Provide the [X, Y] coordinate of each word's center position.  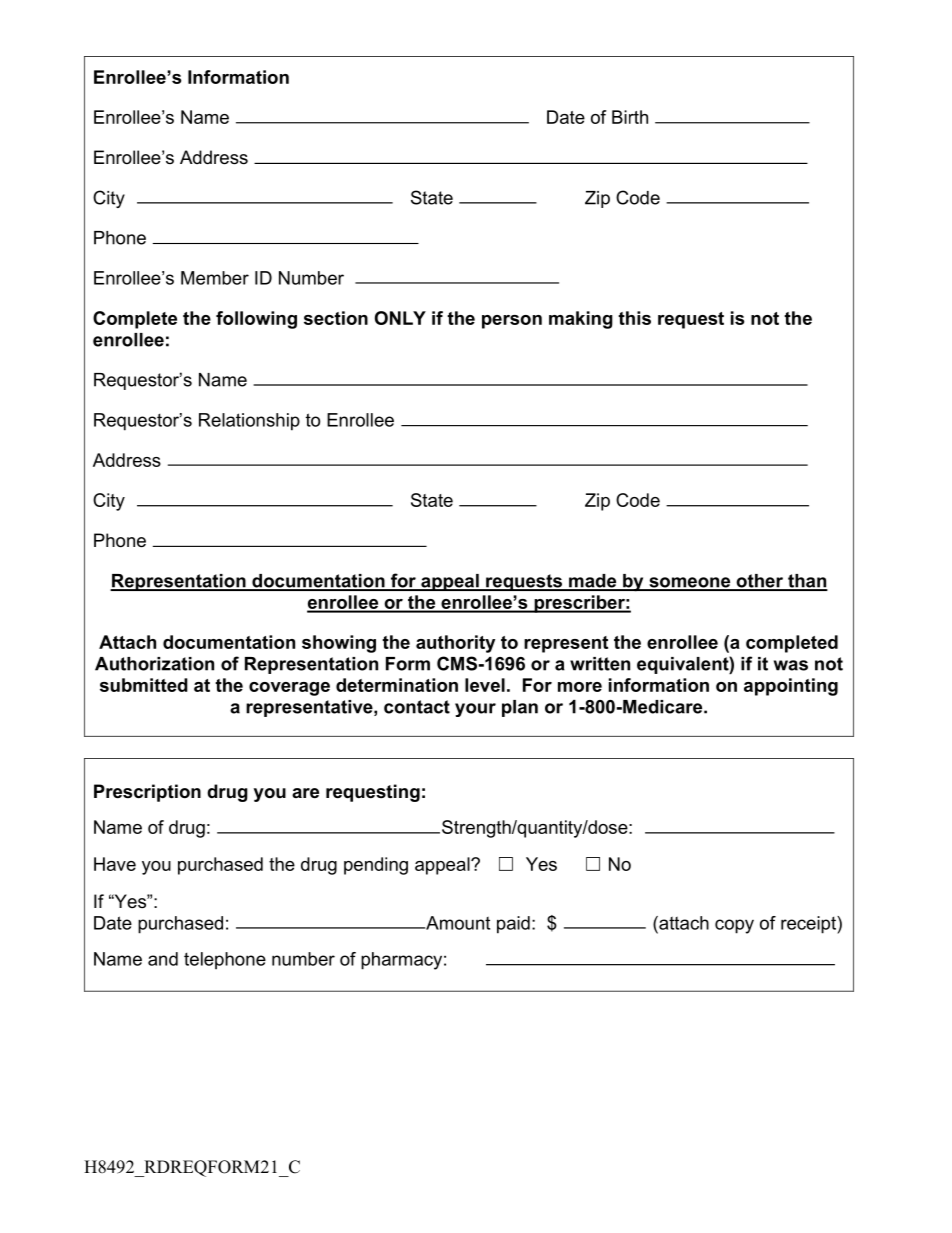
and [163, 959]
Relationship [249, 422]
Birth [630, 117]
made [593, 582]
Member [215, 278]
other [759, 582]
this [634, 318]
